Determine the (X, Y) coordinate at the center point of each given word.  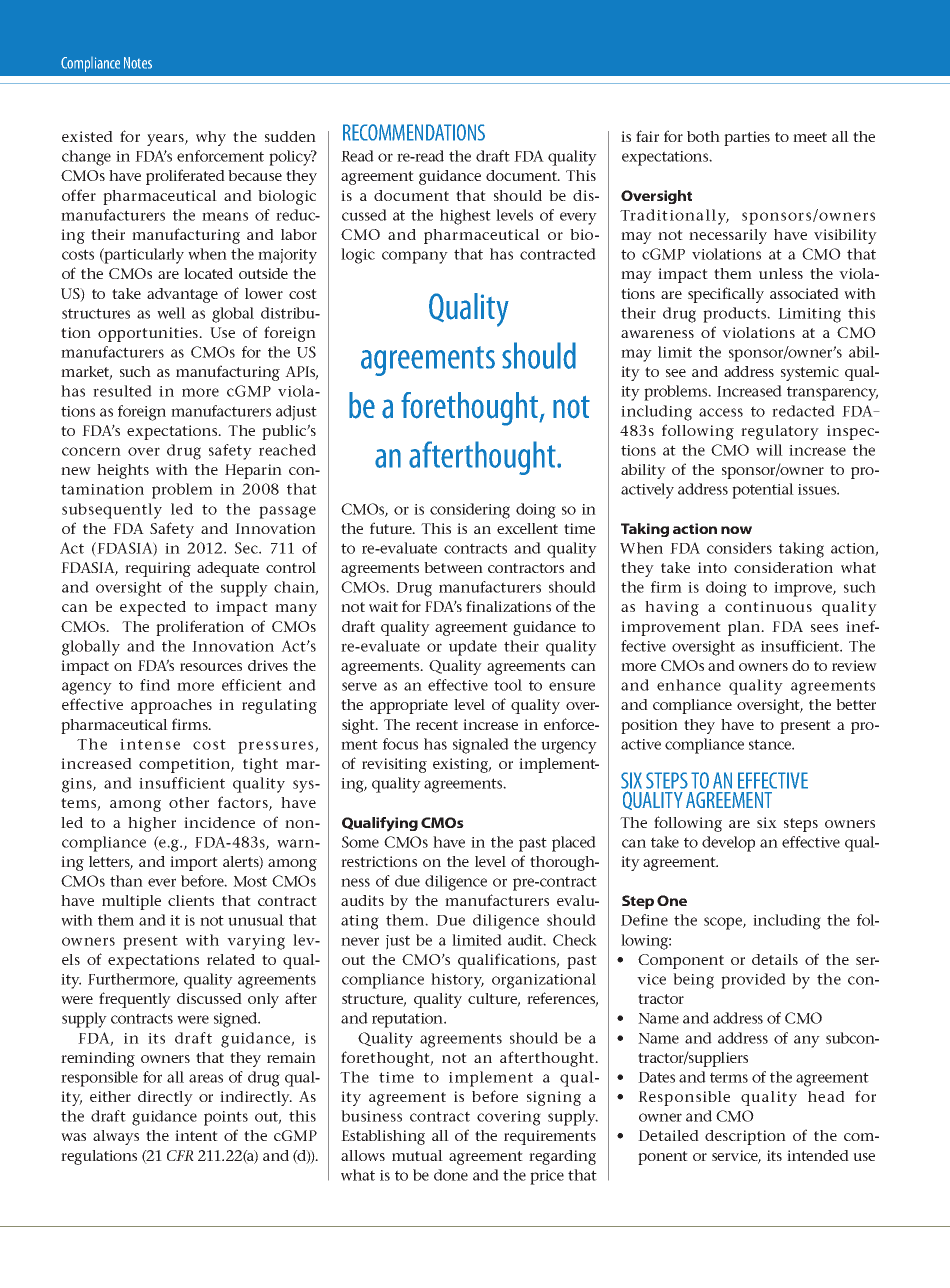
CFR (180, 1155)
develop (728, 844)
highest (465, 217)
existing (462, 765)
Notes (138, 63)
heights (123, 471)
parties (747, 138)
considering (470, 511)
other (189, 802)
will (769, 450)
